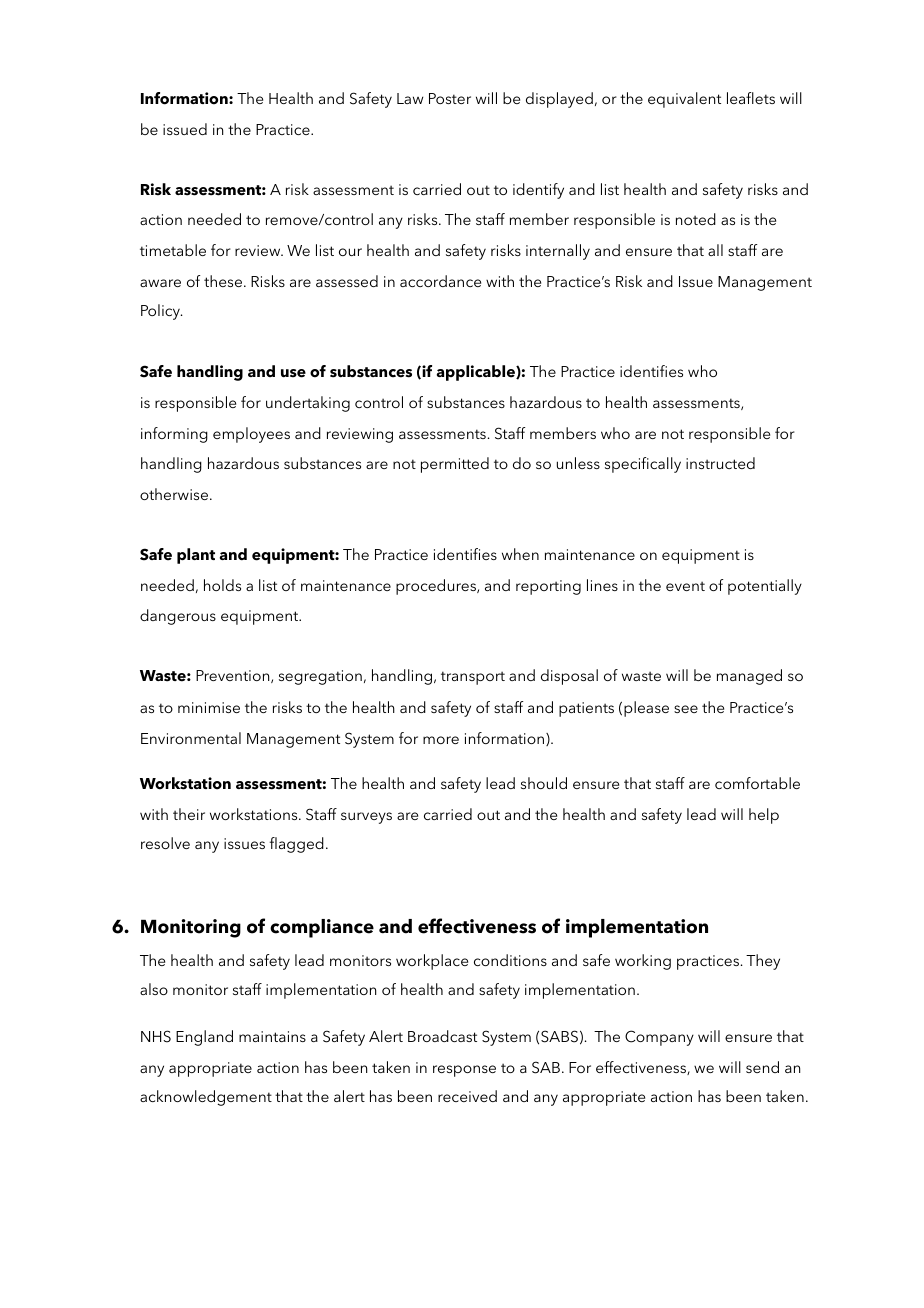 The image size is (924, 1308). What do you see at coordinates (222, 585) in the image?
I see `holds` at bounding box center [222, 585].
